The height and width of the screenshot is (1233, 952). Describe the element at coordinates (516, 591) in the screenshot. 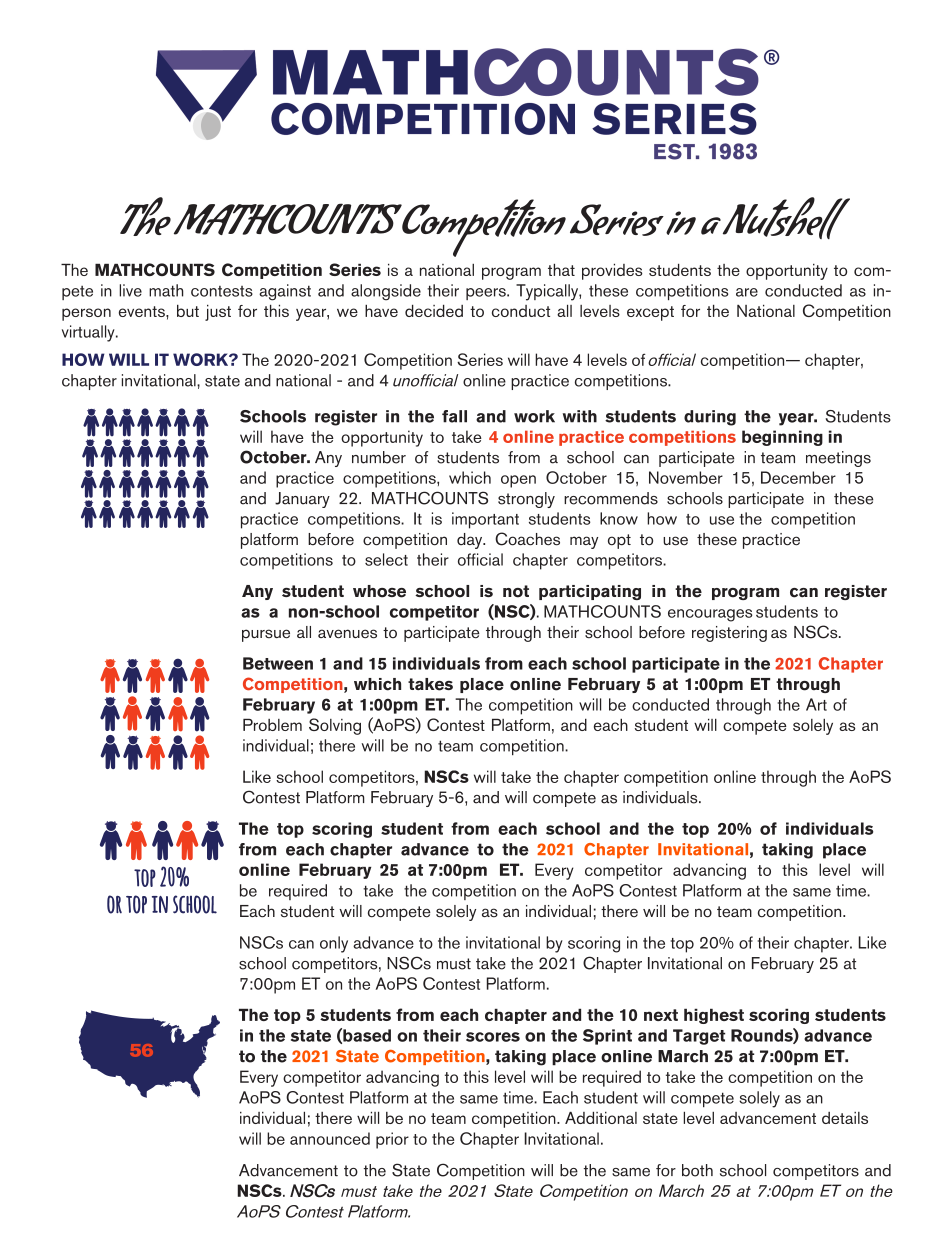

I see `not` at that location.
